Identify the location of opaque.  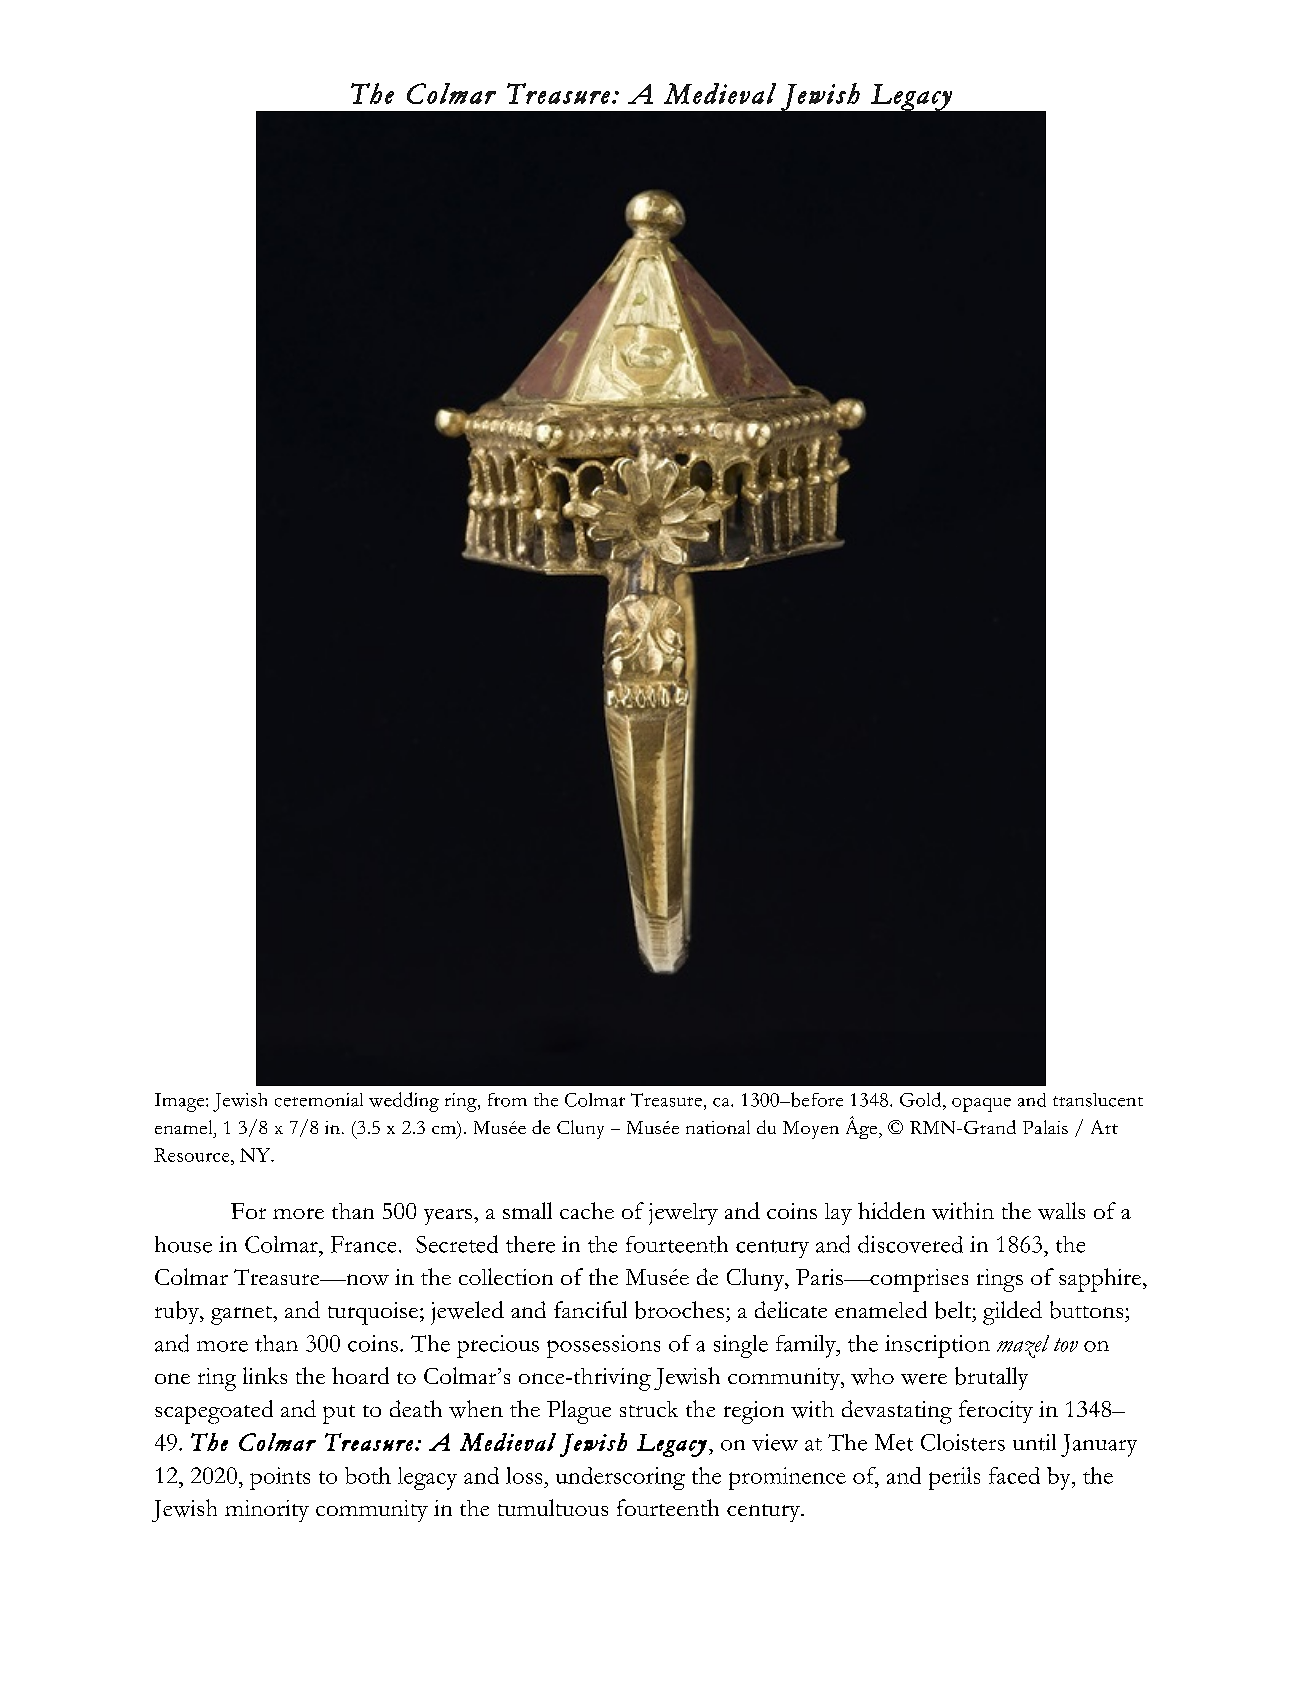
(981, 1105).
